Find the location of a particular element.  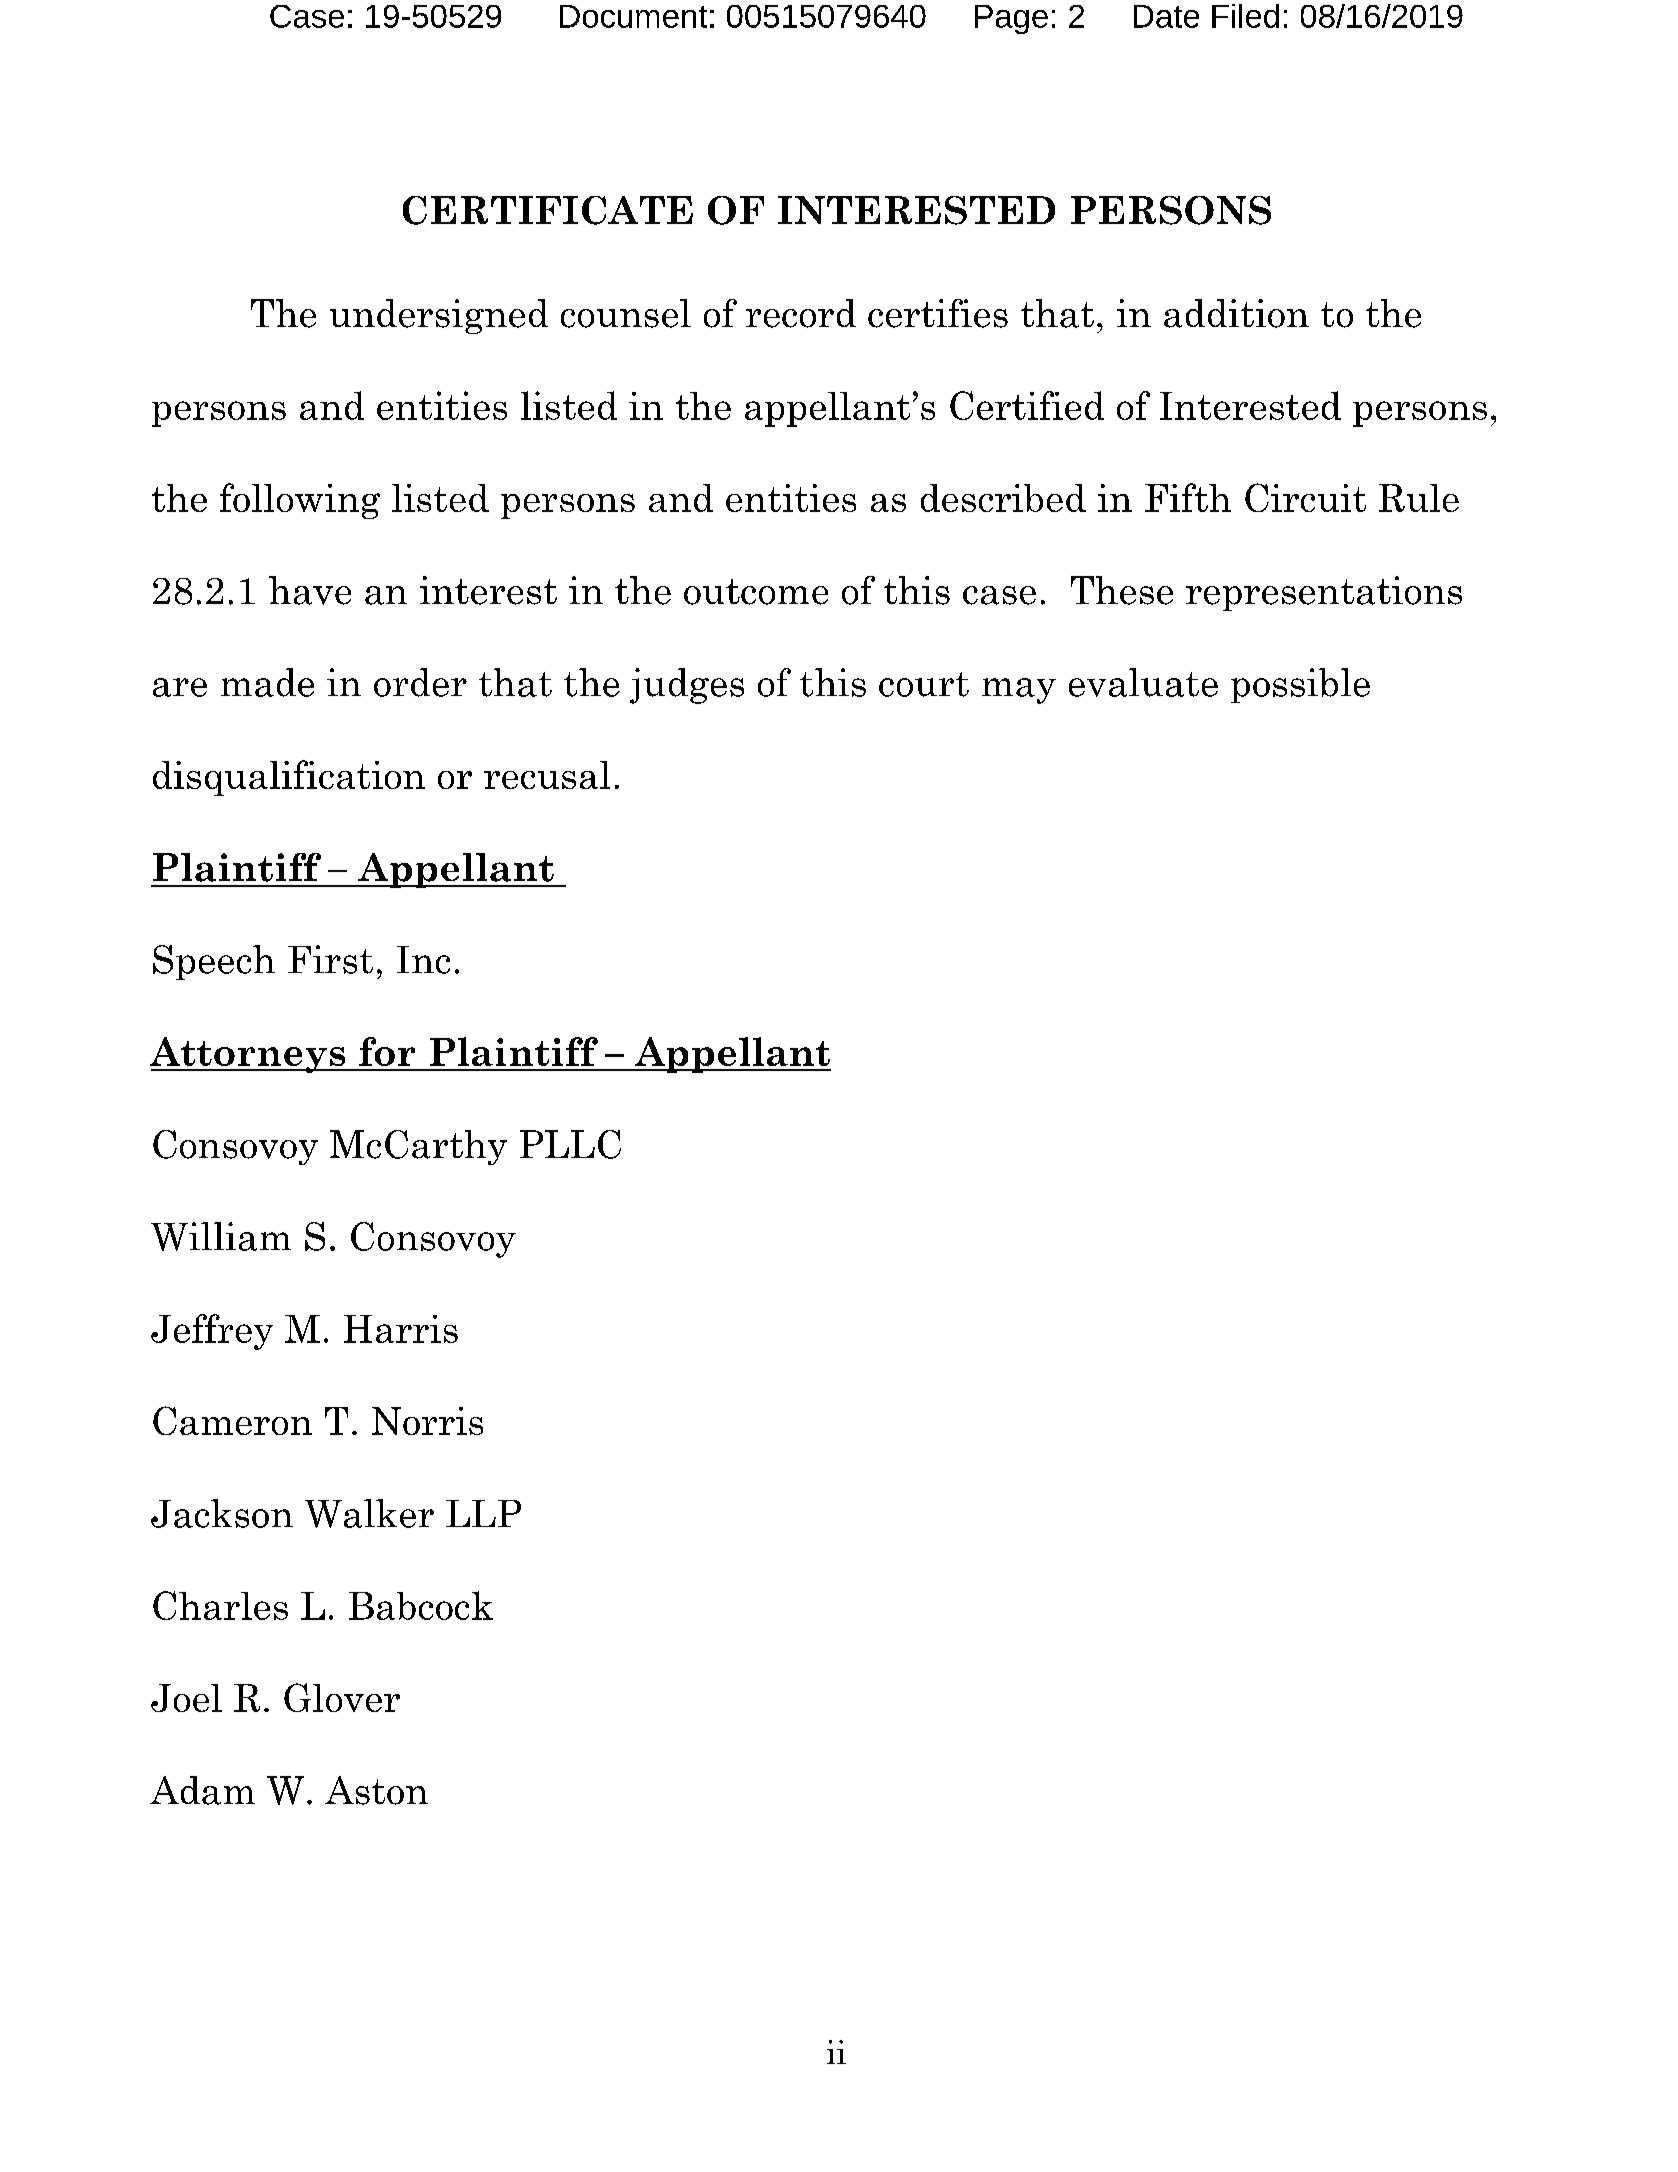

Filed is located at coordinates (1245, 16).
